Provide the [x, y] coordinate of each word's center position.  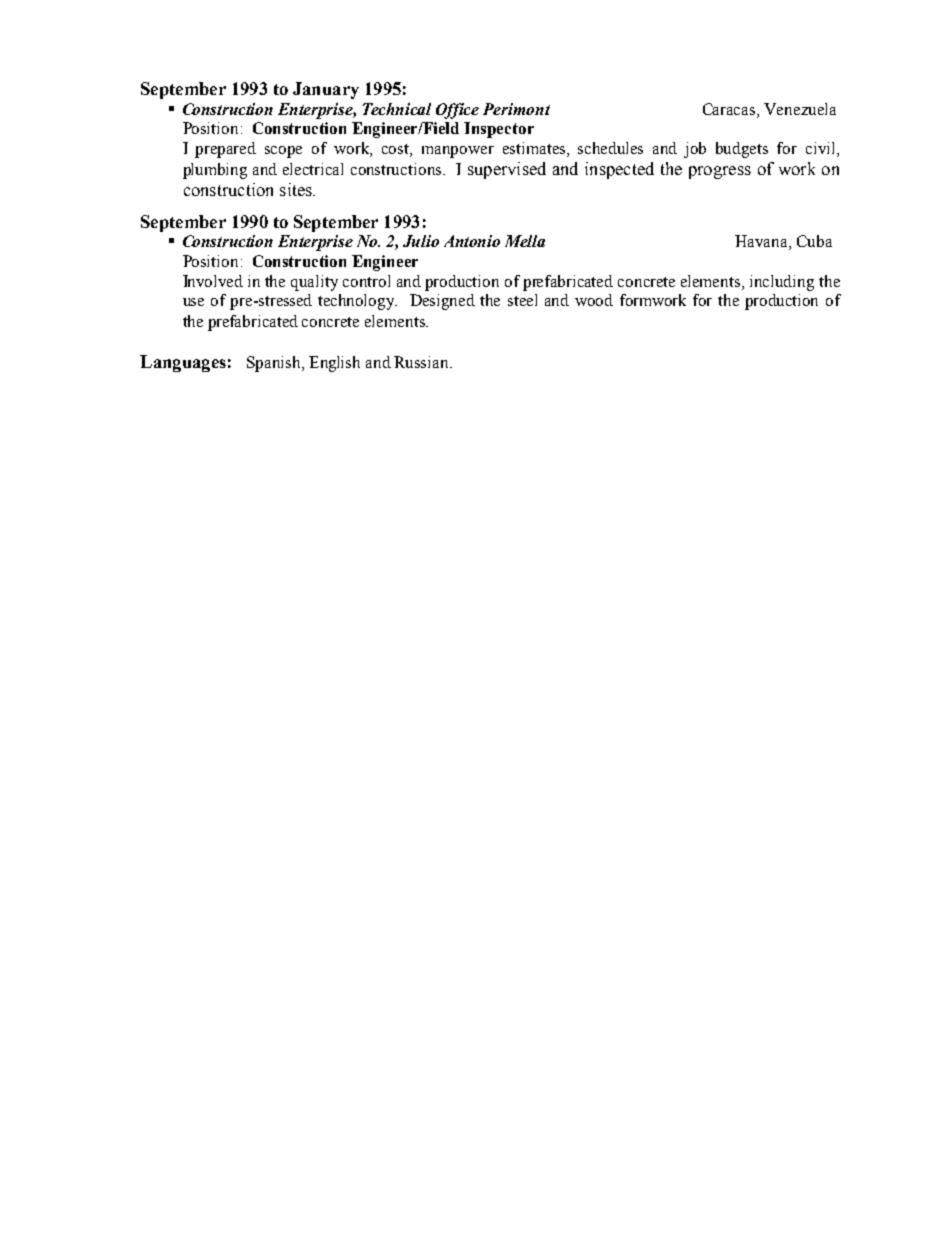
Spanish [275, 364]
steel [522, 300]
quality [314, 283]
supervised [507, 170]
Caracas [730, 109]
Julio [421, 241]
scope [283, 152]
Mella [525, 241]
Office [457, 111]
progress [720, 172]
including [782, 283]
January [326, 90]
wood [594, 300]
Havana [762, 242]
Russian [423, 362]
